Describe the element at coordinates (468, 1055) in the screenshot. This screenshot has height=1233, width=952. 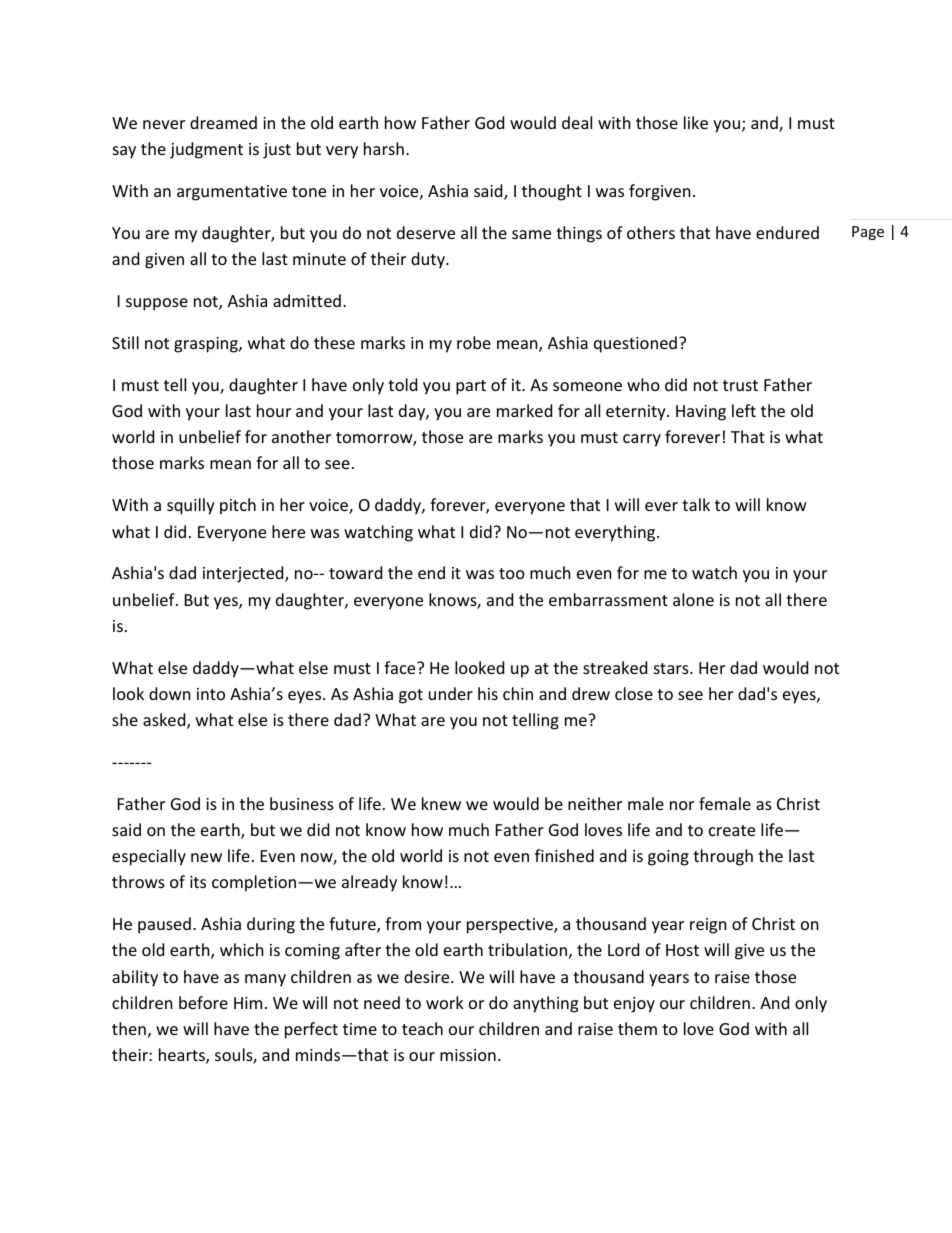
I see `mission` at that location.
